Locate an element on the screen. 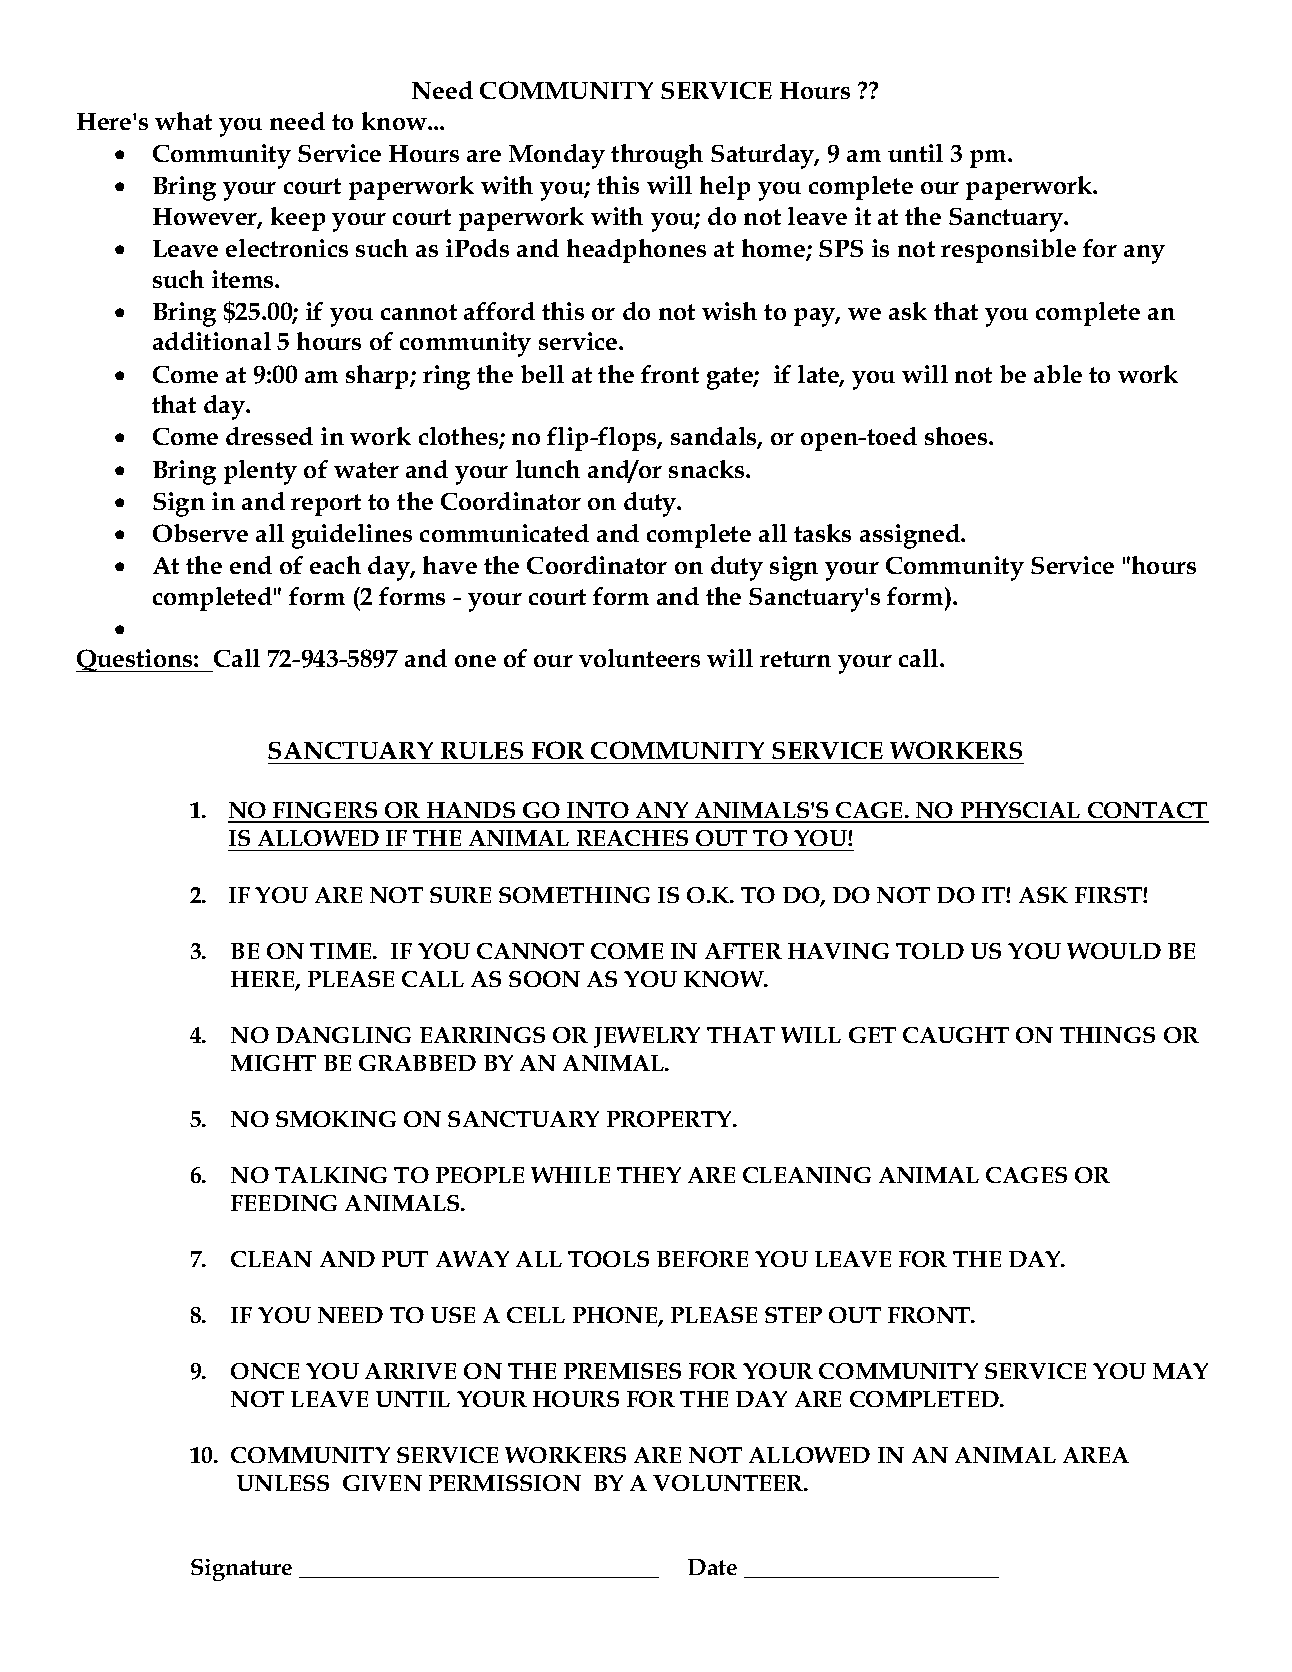 The height and width of the screenshot is (1672, 1292). return is located at coordinates (795, 659).
